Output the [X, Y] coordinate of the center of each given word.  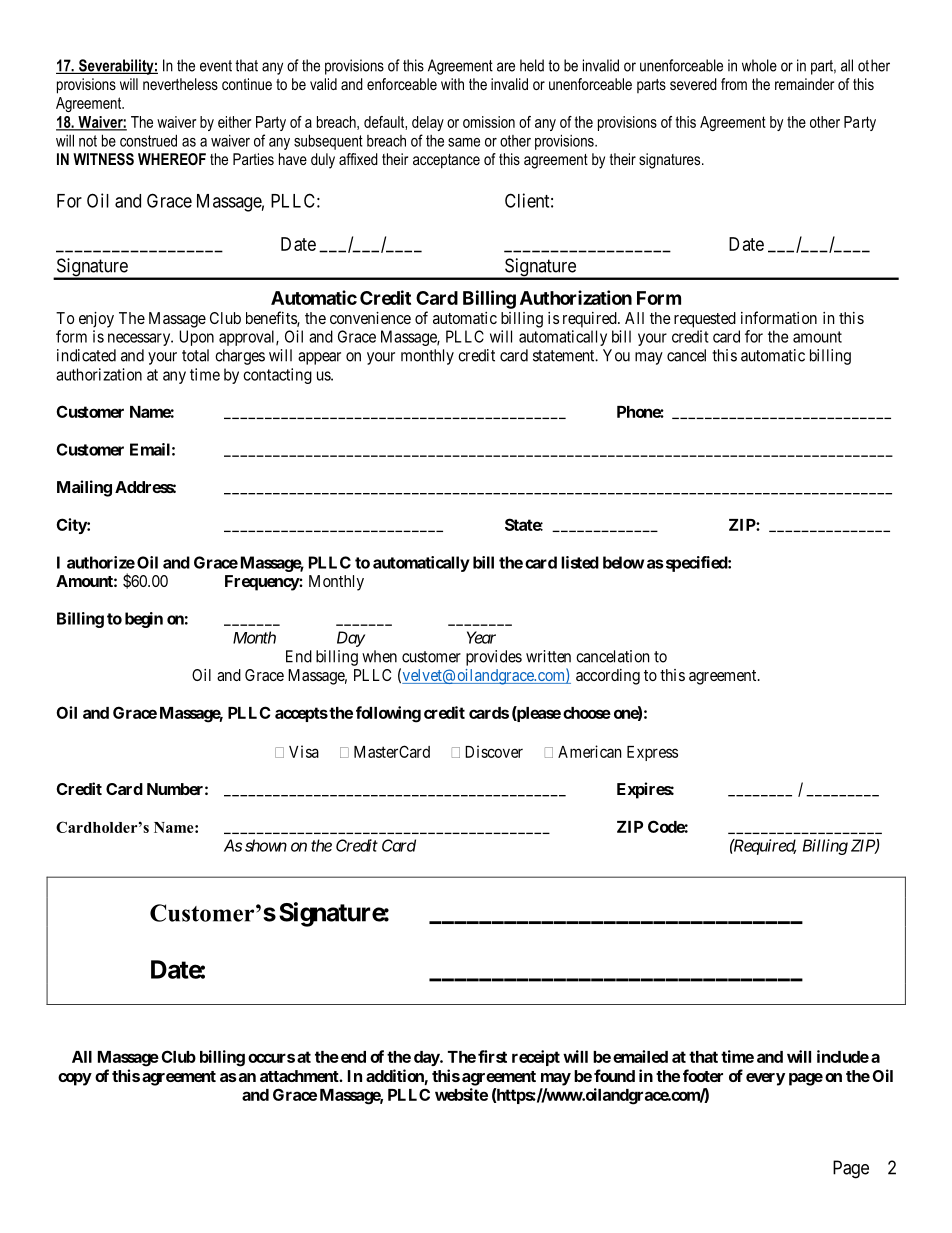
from [734, 84]
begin [144, 620]
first [492, 1056]
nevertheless [180, 84]
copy [75, 1079]
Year [481, 637]
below [623, 562]
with [452, 84]
